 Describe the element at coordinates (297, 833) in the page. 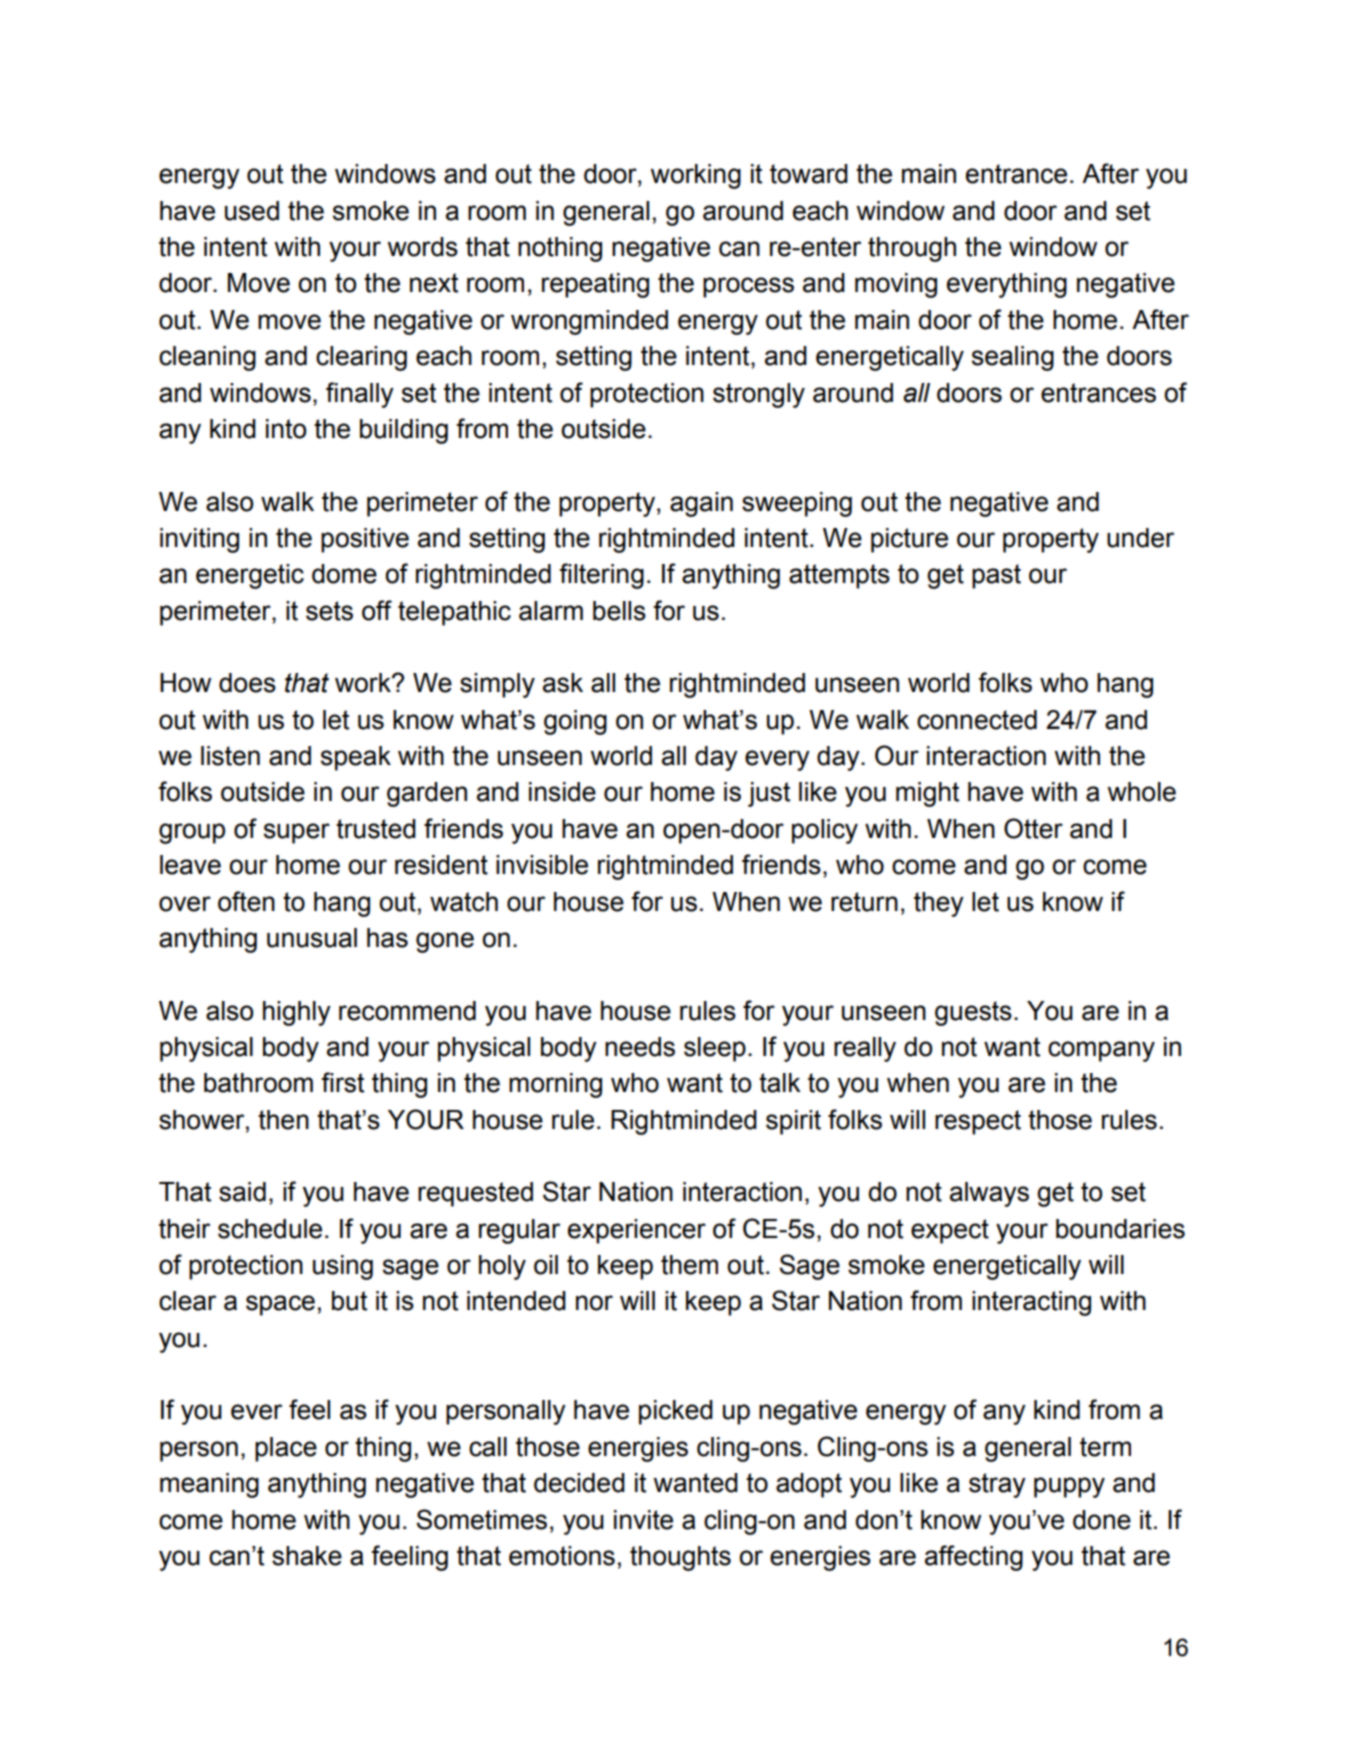

I see `super` at that location.
